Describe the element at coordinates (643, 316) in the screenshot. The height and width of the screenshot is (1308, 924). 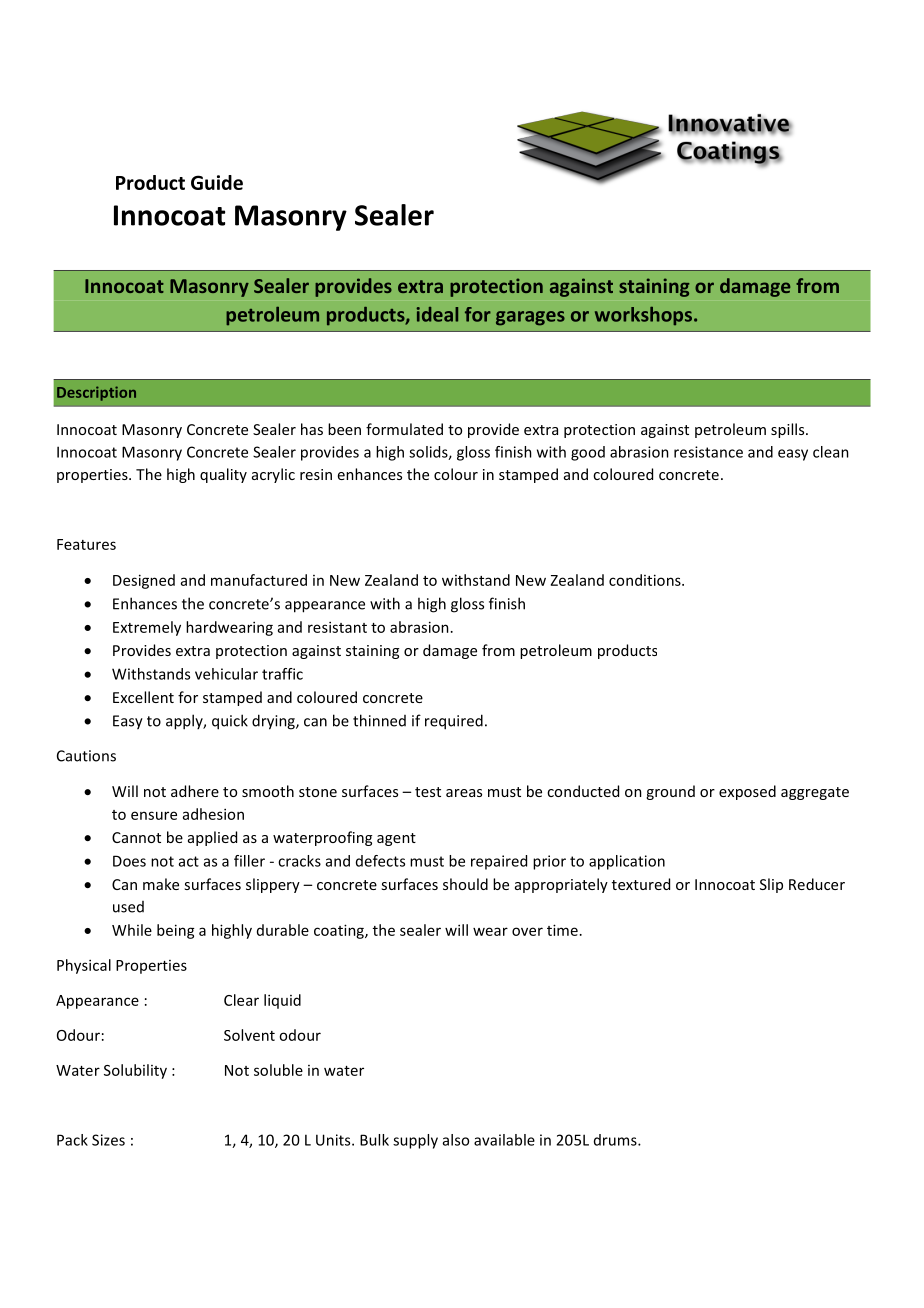
I see `workshops` at that location.
